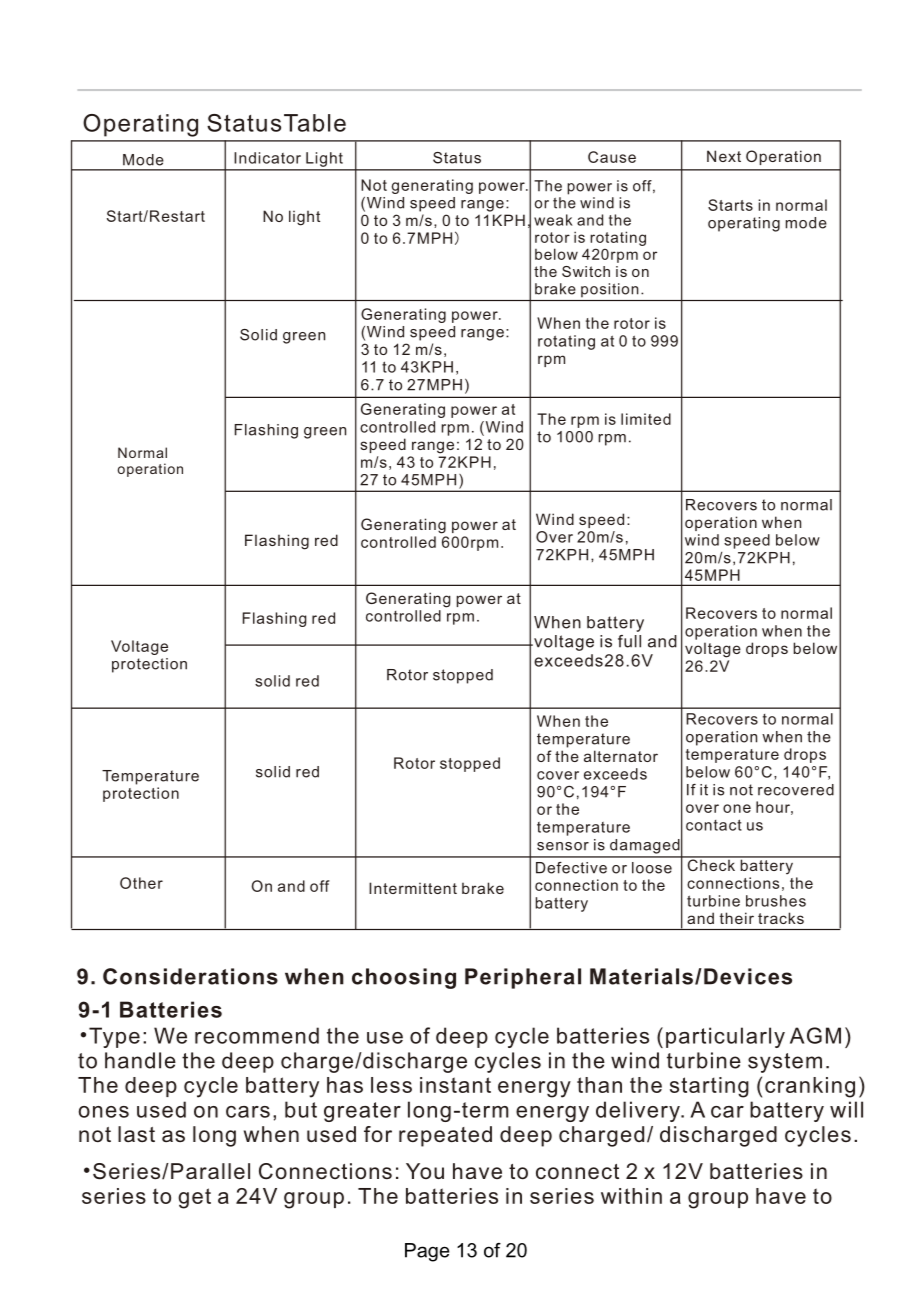 This document has height=1313, width=924. Describe the element at coordinates (194, 1198) in the document. I see `get` at that location.
